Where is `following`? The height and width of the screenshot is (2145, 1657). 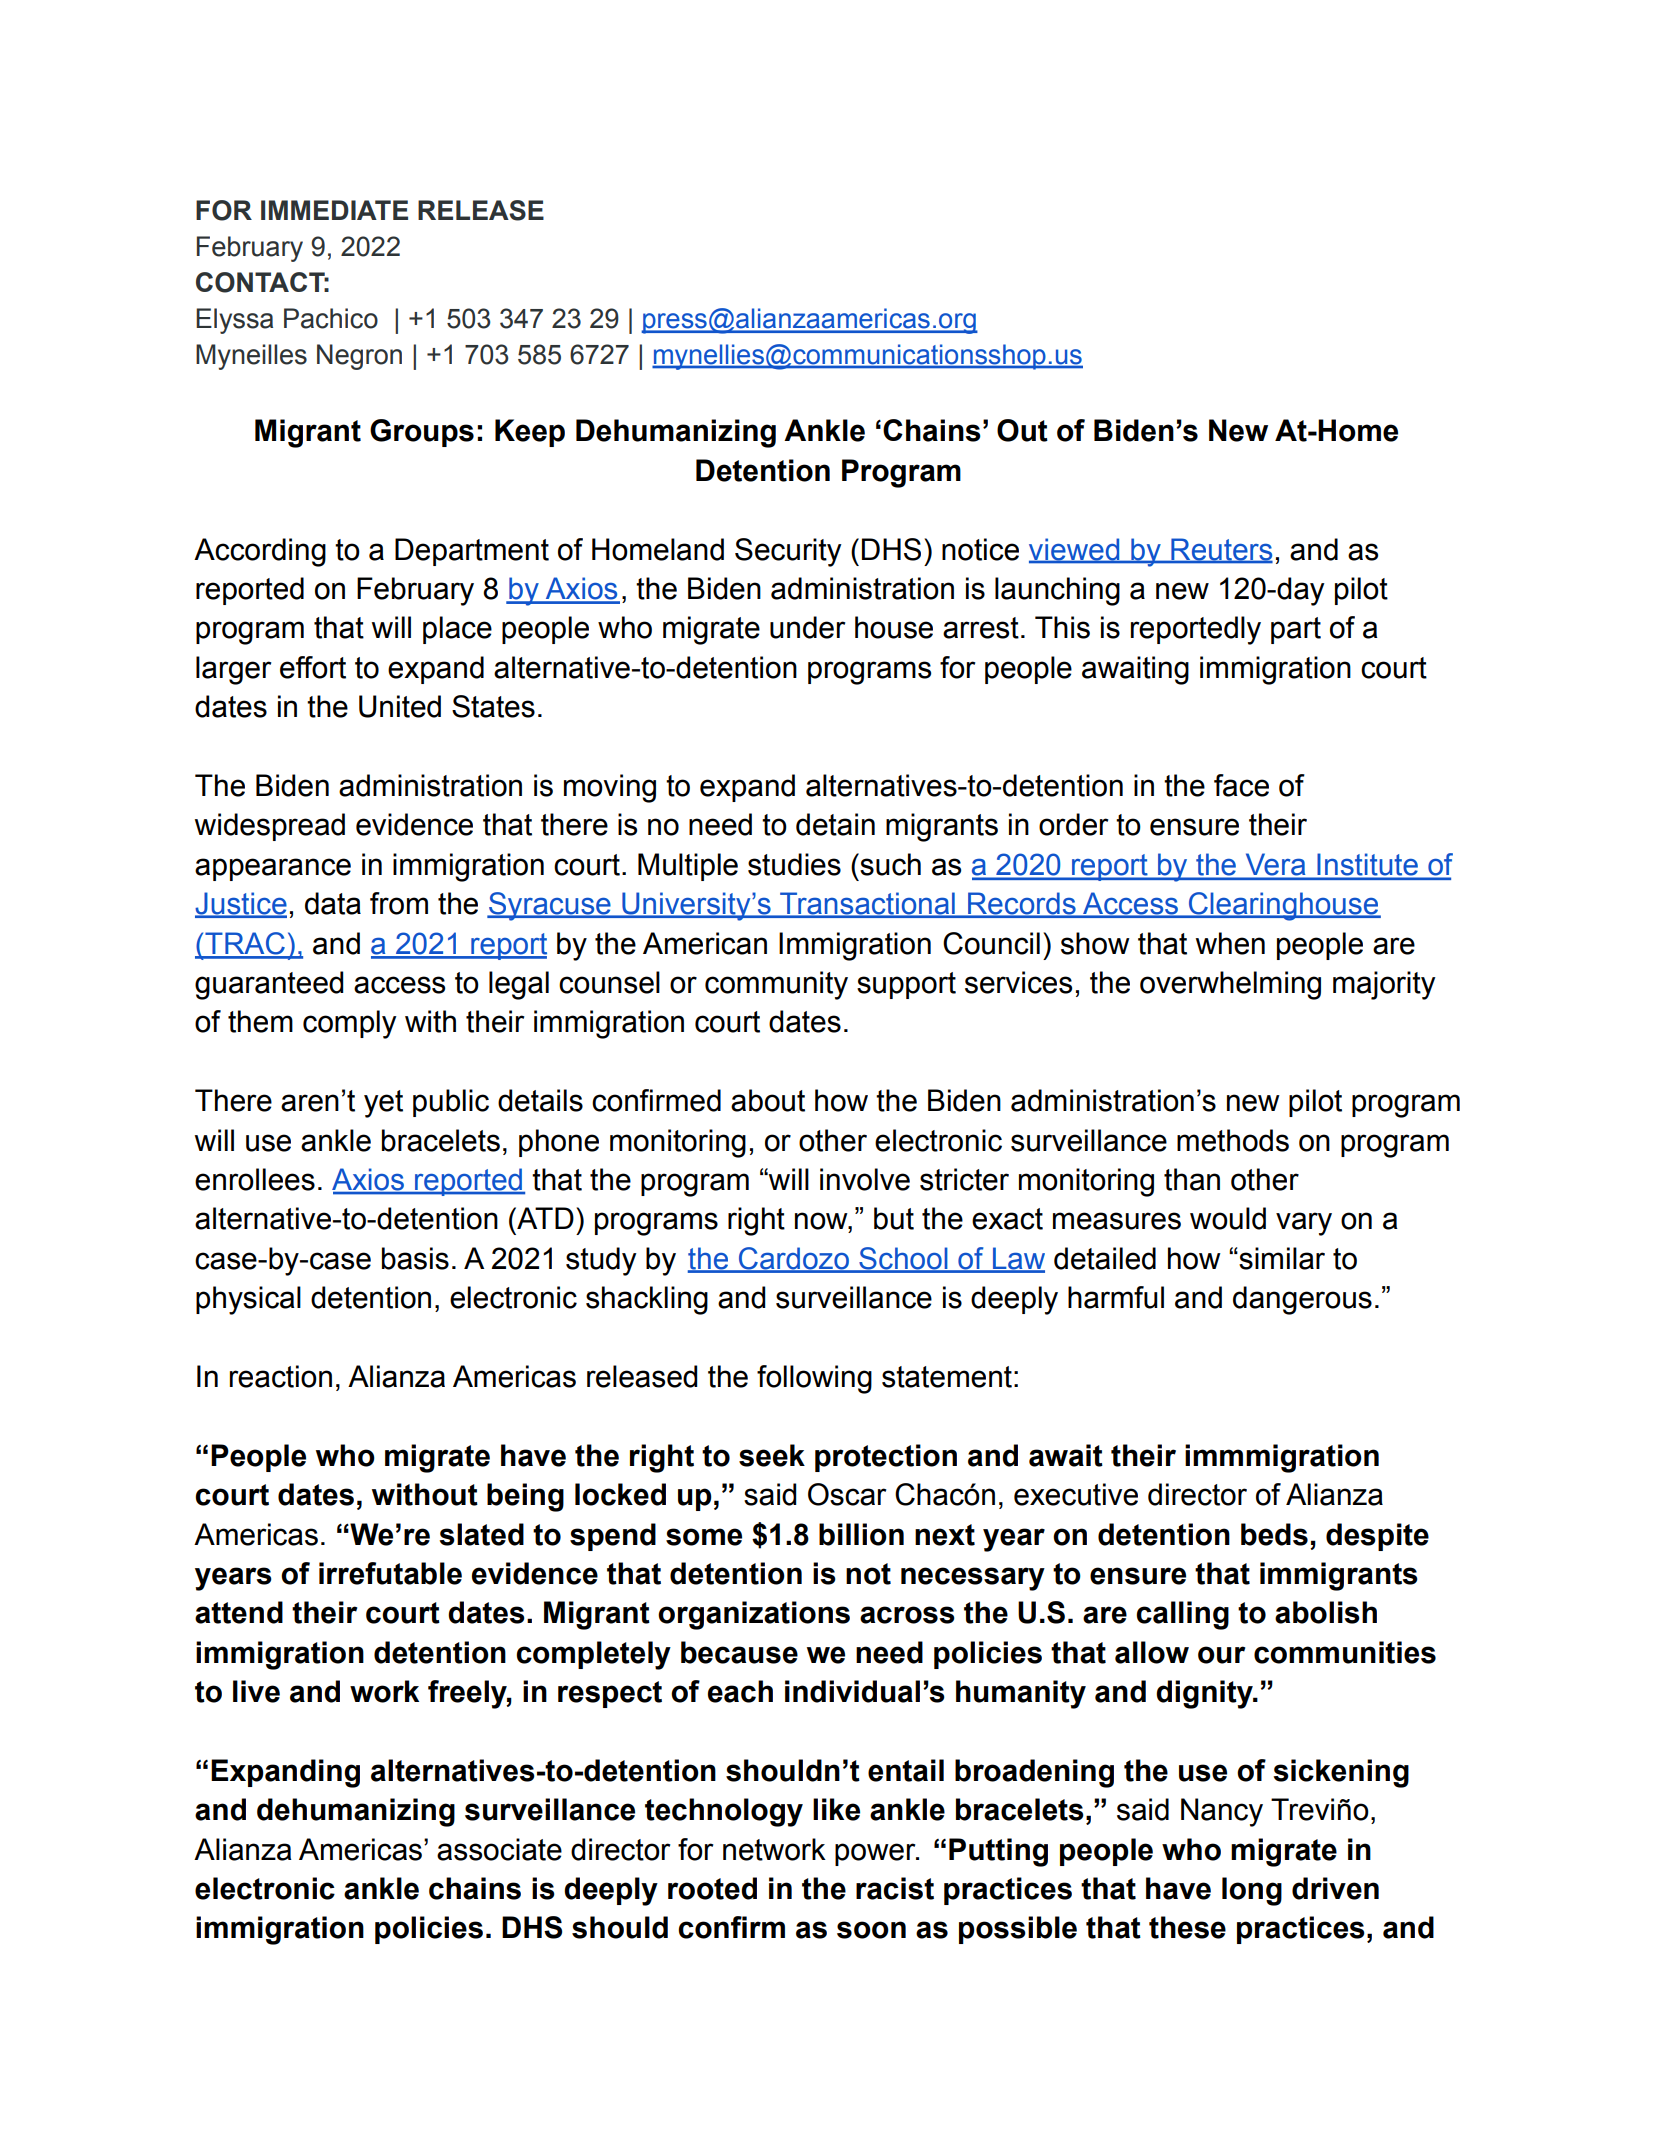 following is located at coordinates (814, 1379).
